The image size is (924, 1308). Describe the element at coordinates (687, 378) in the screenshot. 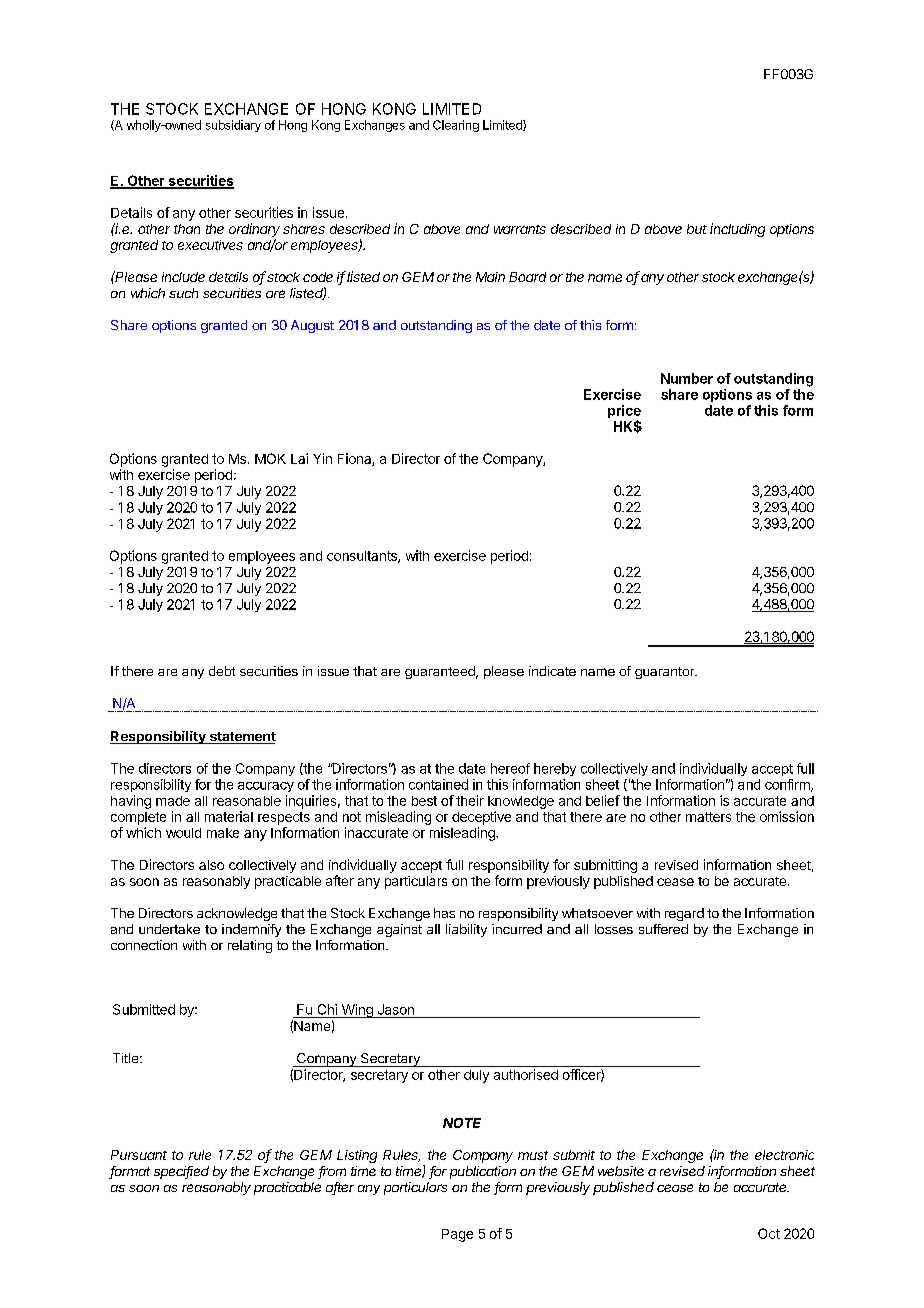

I see `Number` at that location.
